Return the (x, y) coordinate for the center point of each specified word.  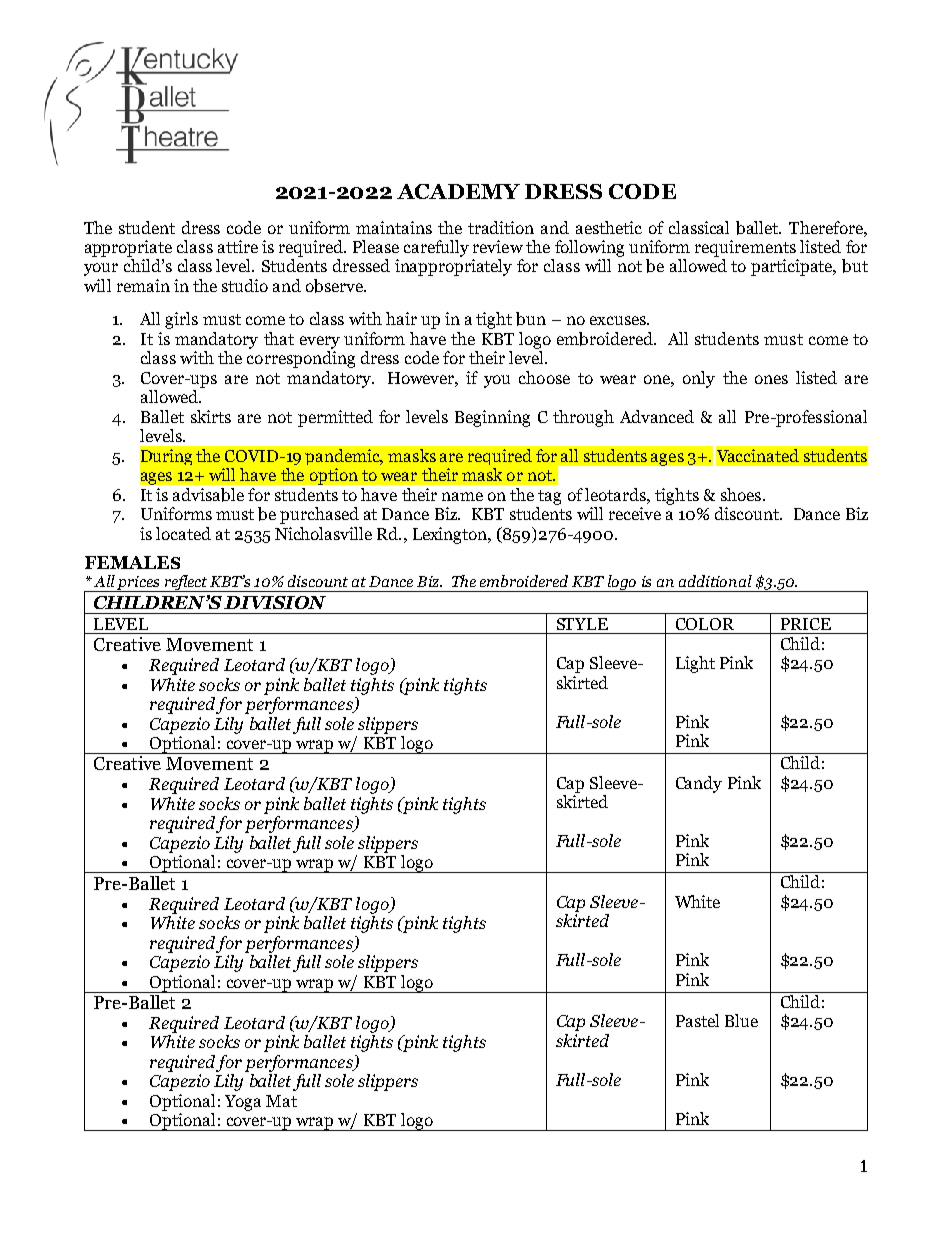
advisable (208, 495)
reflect (186, 583)
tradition (501, 227)
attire (238, 246)
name (462, 496)
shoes (741, 494)
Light (695, 664)
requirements (745, 248)
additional (715, 581)
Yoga (243, 1103)
